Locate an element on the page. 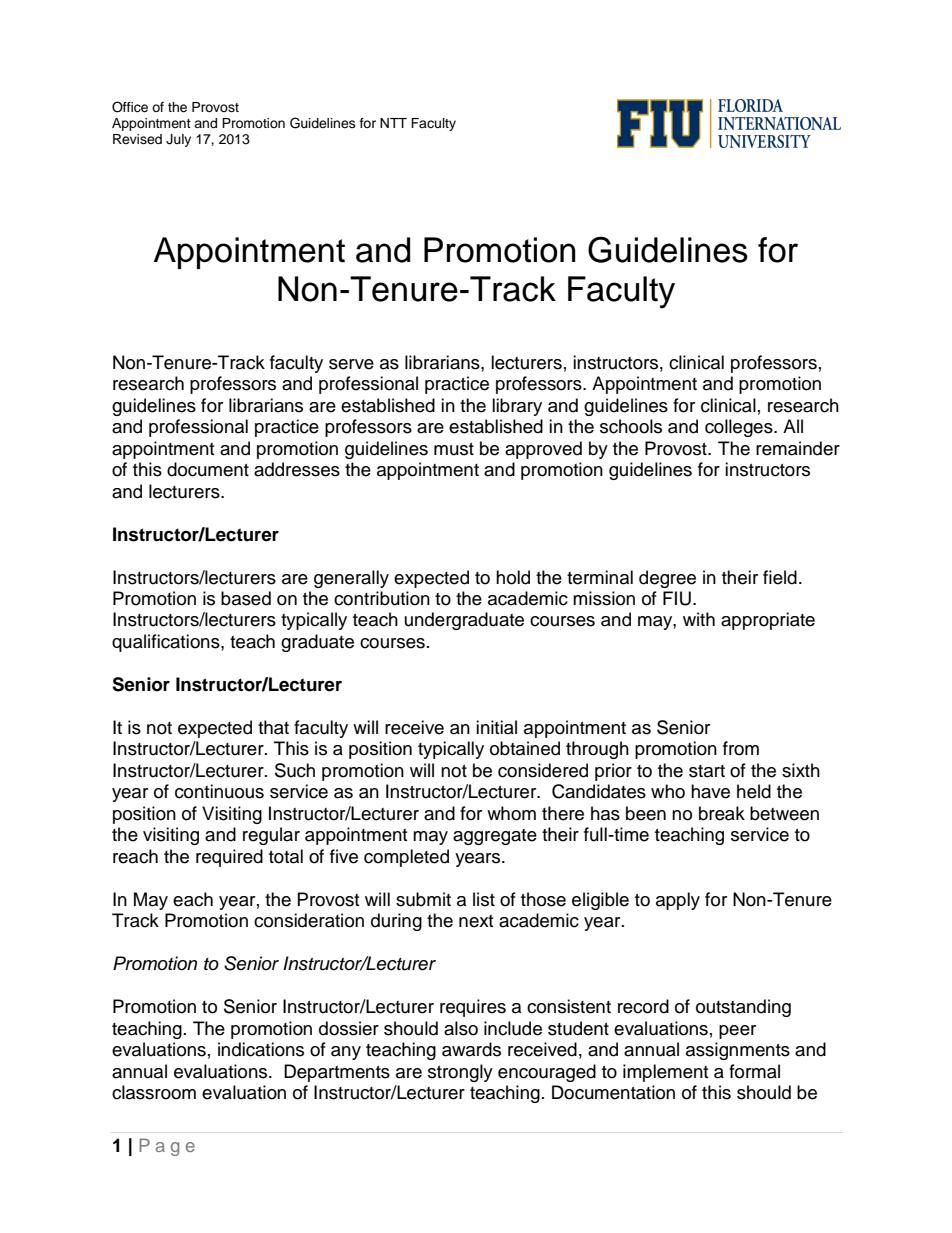 The image size is (952, 1233). strongly is located at coordinates (460, 1073).
